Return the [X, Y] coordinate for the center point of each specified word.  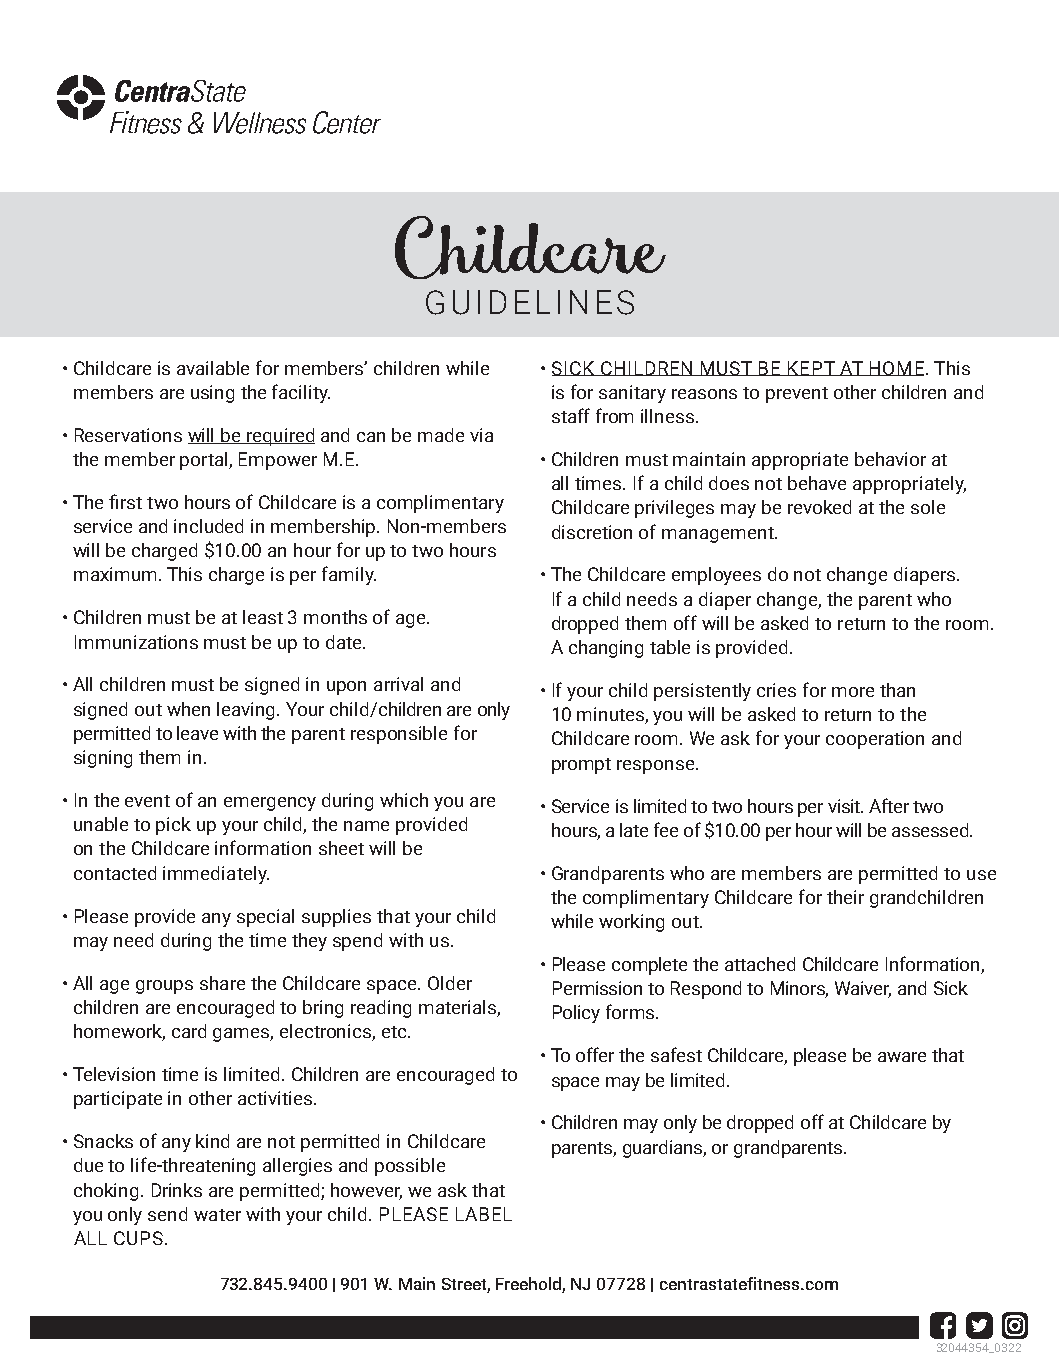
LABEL [484, 1214]
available [213, 368]
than [897, 690]
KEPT [811, 368]
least [263, 617]
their [845, 897]
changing [606, 649]
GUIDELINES [530, 302]
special [265, 918]
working [631, 923]
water [217, 1215]
